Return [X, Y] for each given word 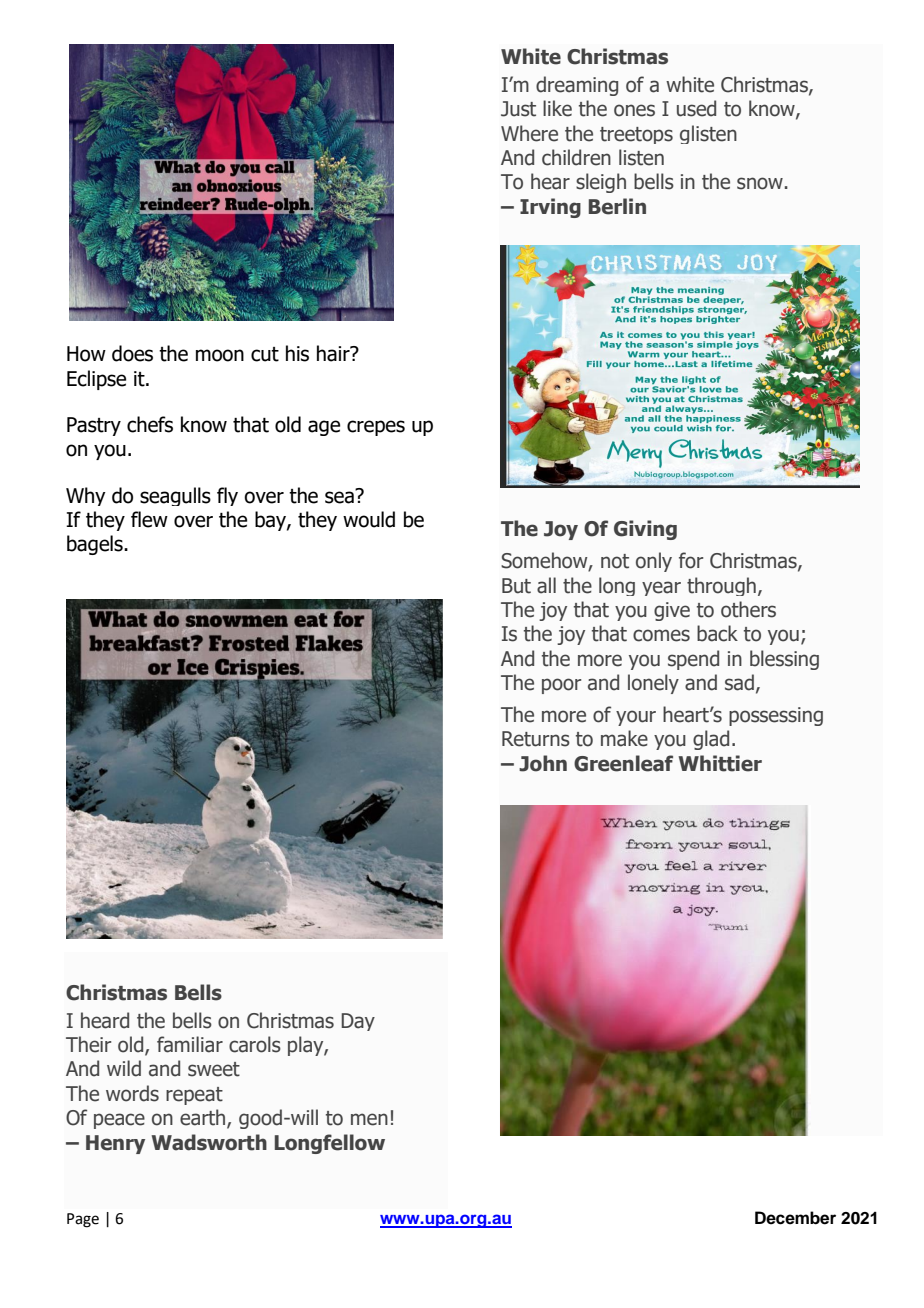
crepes [376, 428]
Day [358, 1022]
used [696, 108]
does [132, 353]
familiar [190, 1044]
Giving [645, 530]
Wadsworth [209, 1142]
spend [693, 660]
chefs [150, 424]
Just [518, 109]
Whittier [720, 763]
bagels [96, 545]
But [516, 586]
